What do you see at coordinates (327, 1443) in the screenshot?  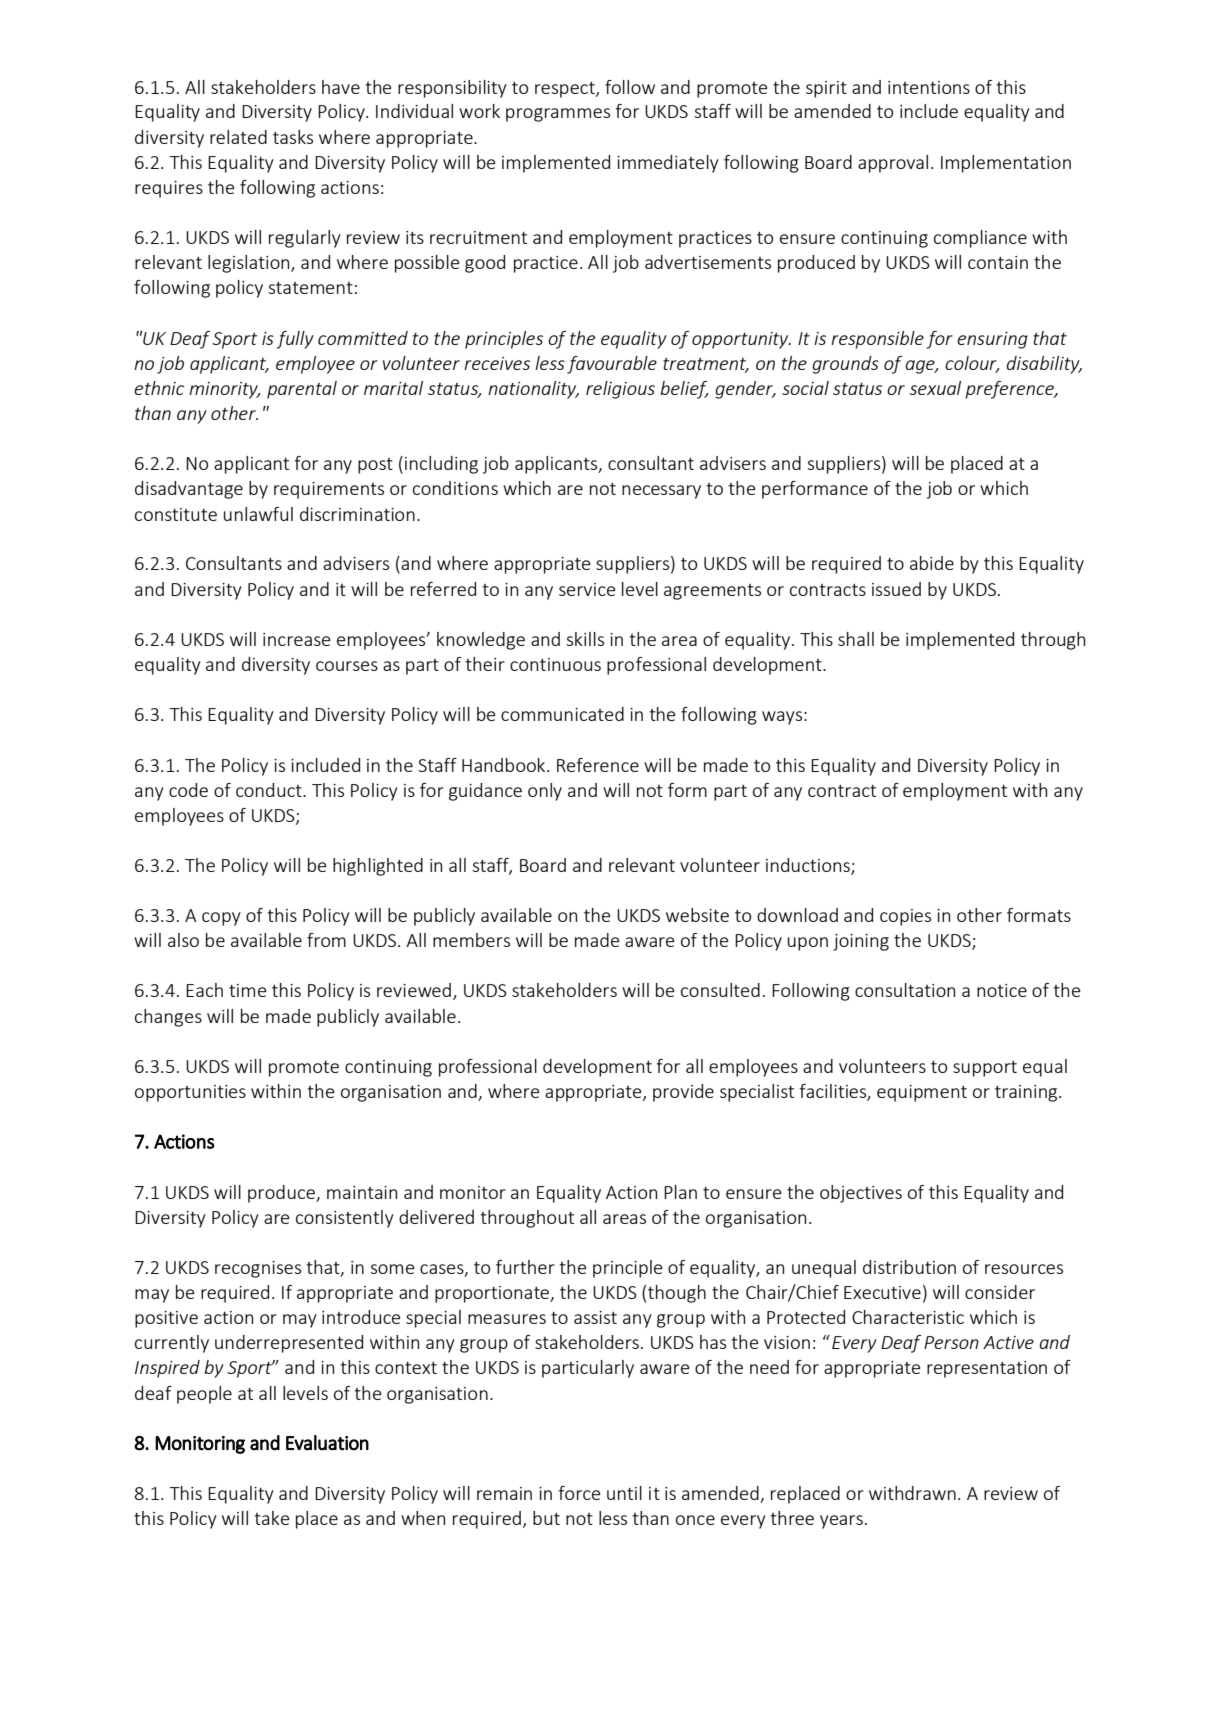 I see `Evaluation` at bounding box center [327, 1443].
